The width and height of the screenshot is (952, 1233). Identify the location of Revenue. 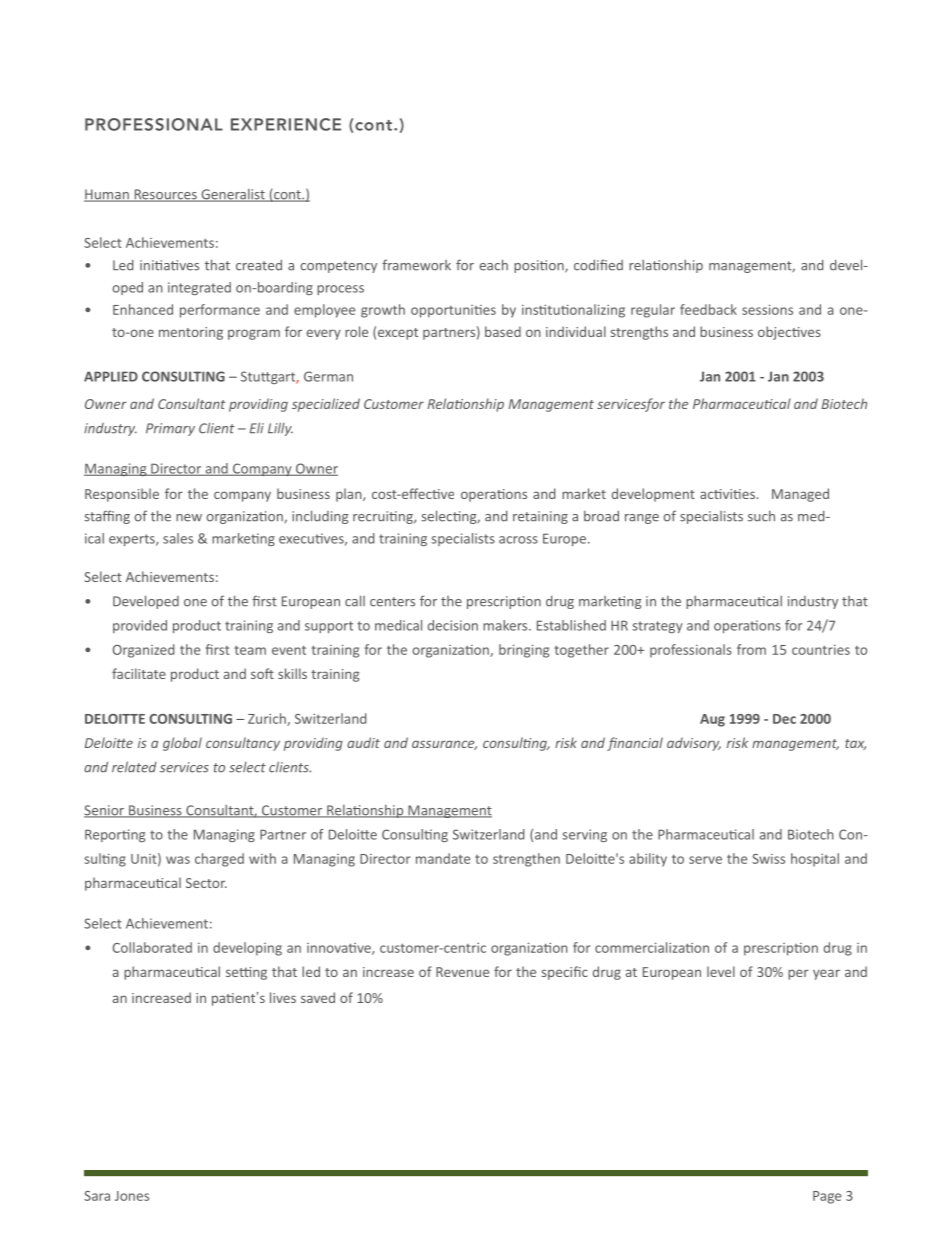
(462, 972).
